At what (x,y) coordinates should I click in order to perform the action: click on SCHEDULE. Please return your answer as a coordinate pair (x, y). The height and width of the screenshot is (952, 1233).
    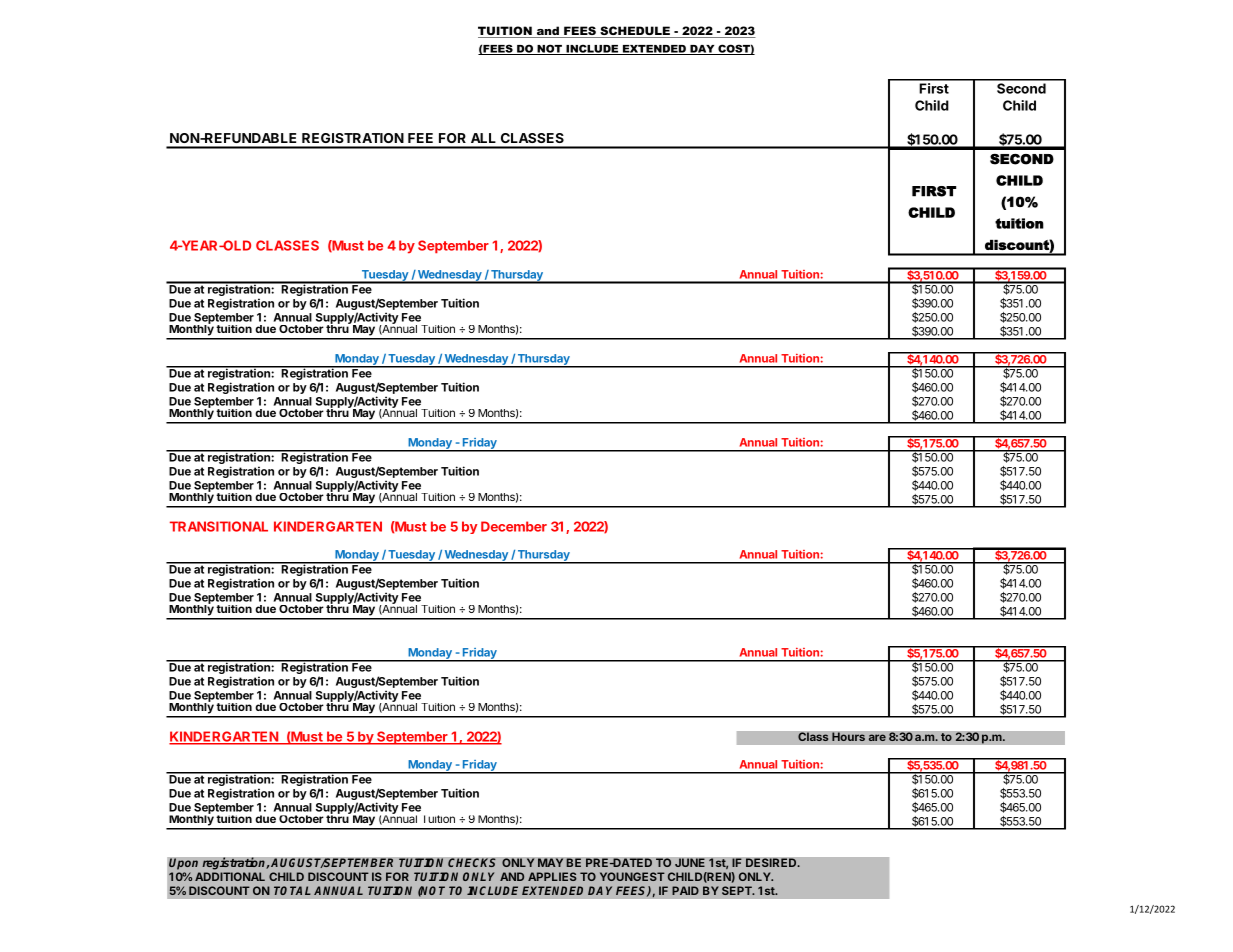
    Looking at the image, I should click on (635, 32).
